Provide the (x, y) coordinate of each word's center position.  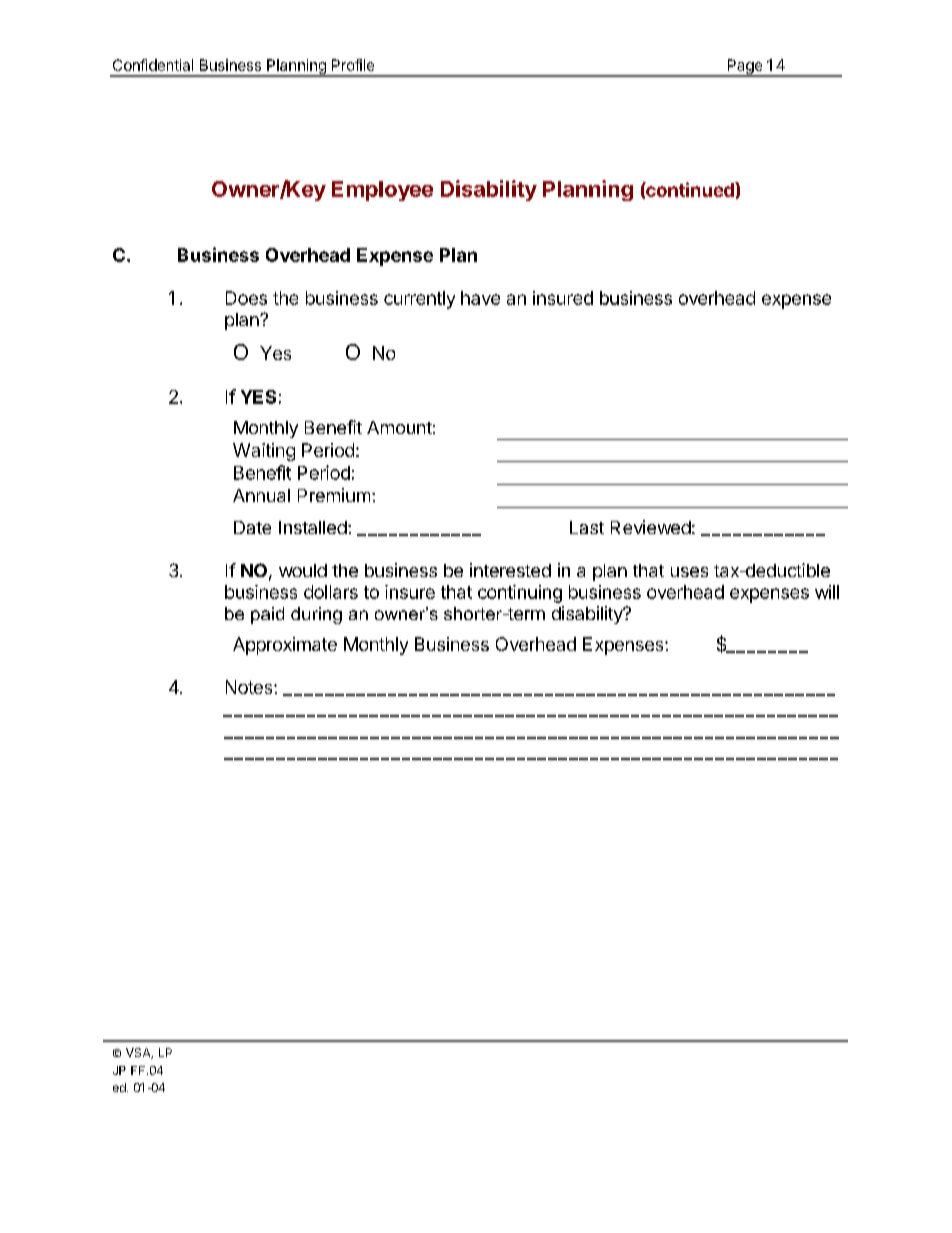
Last (587, 527)
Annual (261, 495)
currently (419, 300)
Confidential (153, 65)
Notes (250, 687)
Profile (353, 65)
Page (744, 67)
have (480, 298)
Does (246, 298)
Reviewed (651, 527)
